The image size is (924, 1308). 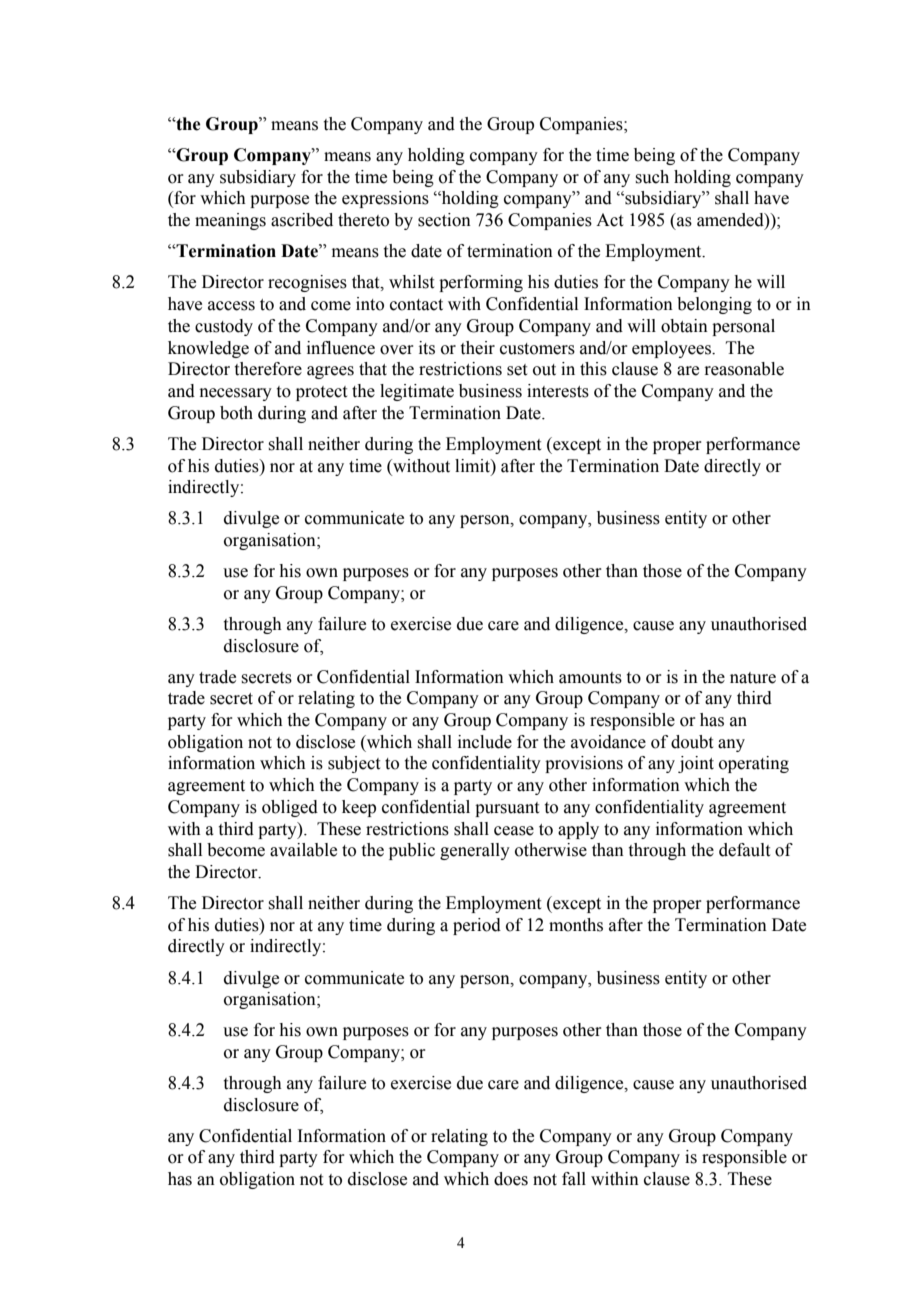 What do you see at coordinates (652, 177) in the screenshot?
I see `such` at bounding box center [652, 177].
